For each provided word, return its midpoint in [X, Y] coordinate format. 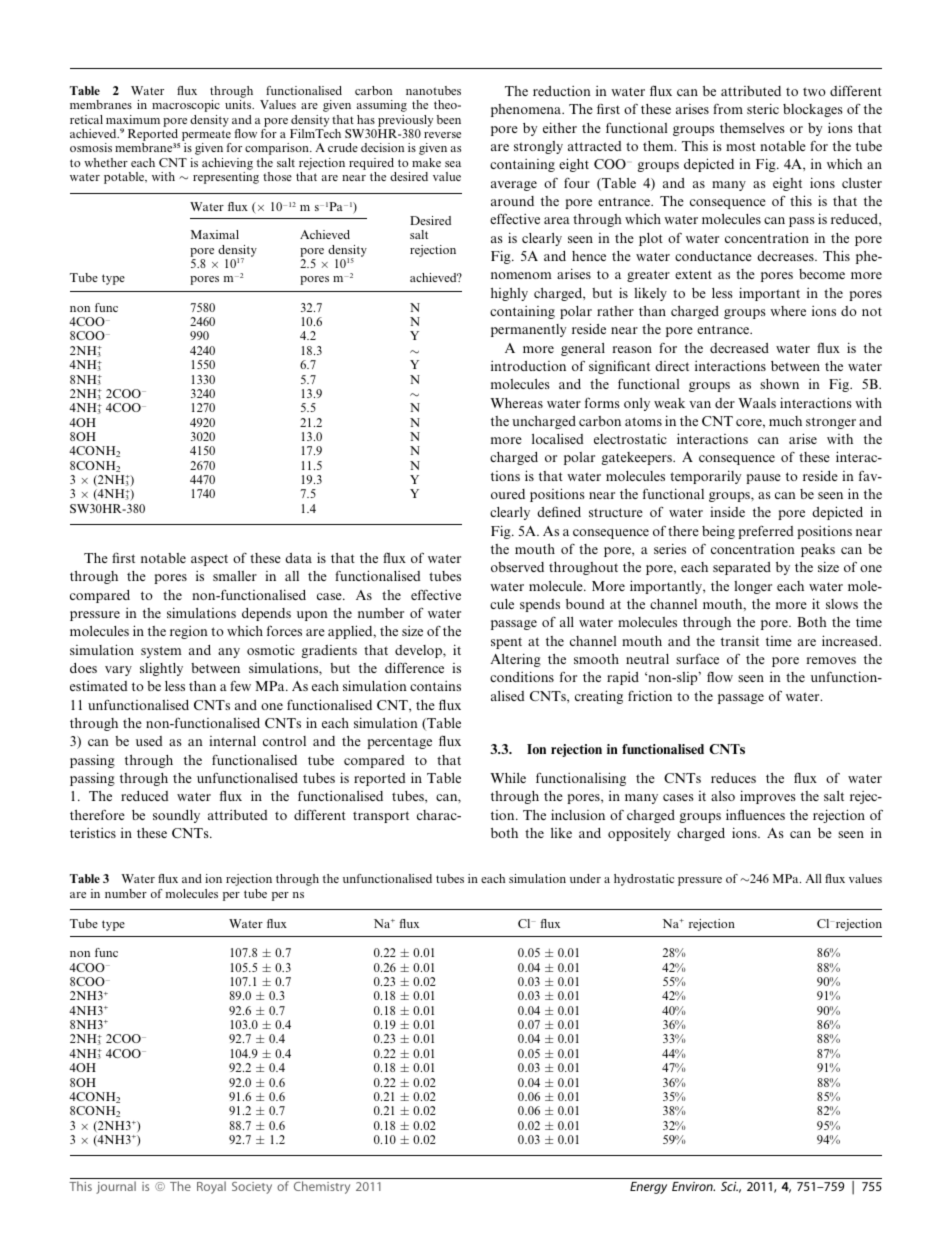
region [189, 632]
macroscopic [186, 106]
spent [506, 643]
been [449, 119]
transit [740, 641]
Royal [211, 1187]
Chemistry [322, 1187]
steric [763, 108]
